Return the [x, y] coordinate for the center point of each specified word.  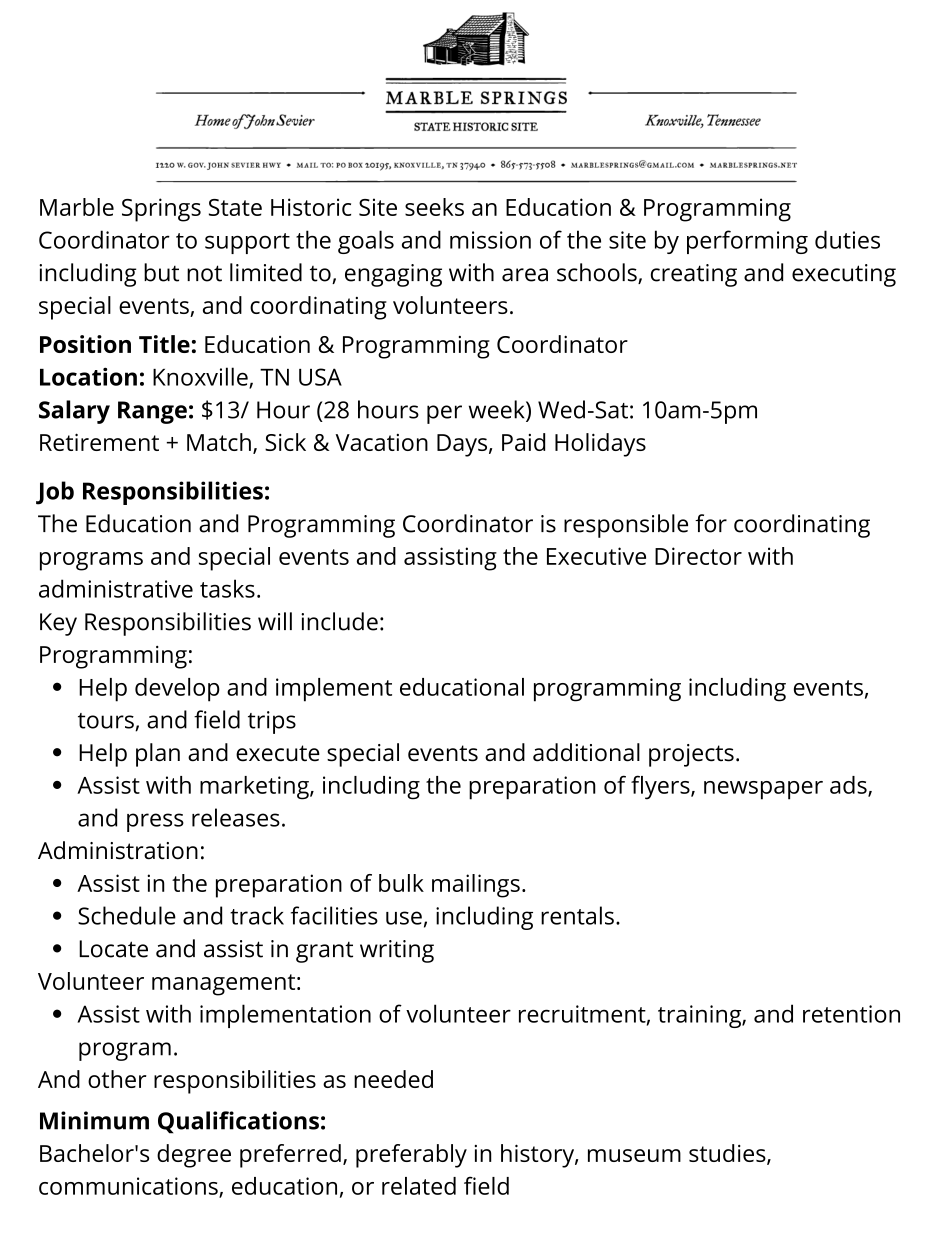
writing [397, 951]
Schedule [127, 915]
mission [490, 240]
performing [747, 242]
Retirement [99, 442]
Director [698, 556]
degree [194, 1156]
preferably [411, 1156]
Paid [523, 442]
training [700, 1016]
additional [586, 752]
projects [691, 755]
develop [177, 690]
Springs [161, 210]
